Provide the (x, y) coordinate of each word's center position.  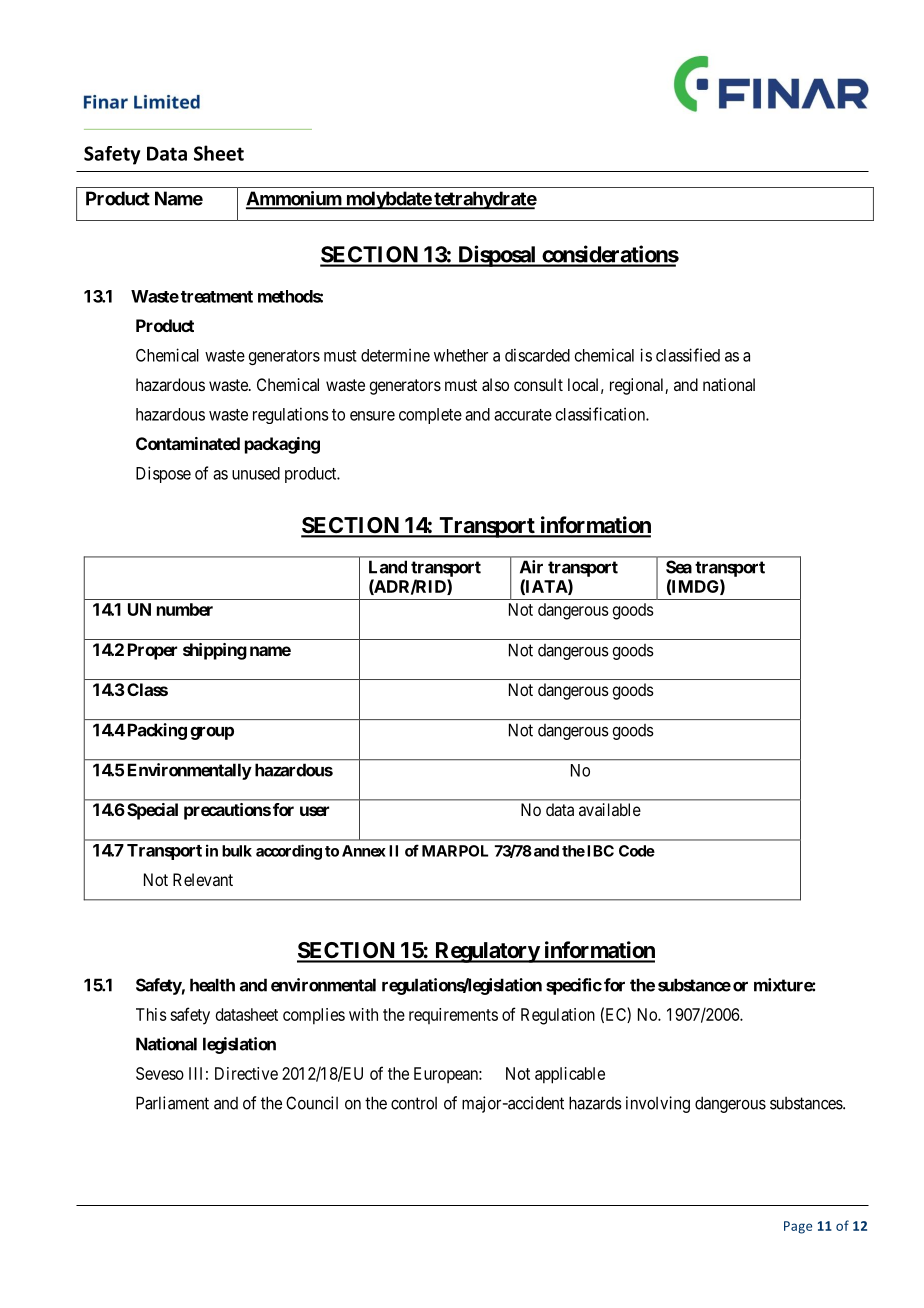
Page (798, 1227)
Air (531, 567)
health (212, 985)
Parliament (172, 1103)
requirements (453, 1016)
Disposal (497, 256)
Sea (679, 567)
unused (256, 473)
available (610, 809)
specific (574, 986)
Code (637, 851)
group (212, 733)
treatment (217, 297)
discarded (537, 355)
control (414, 1103)
